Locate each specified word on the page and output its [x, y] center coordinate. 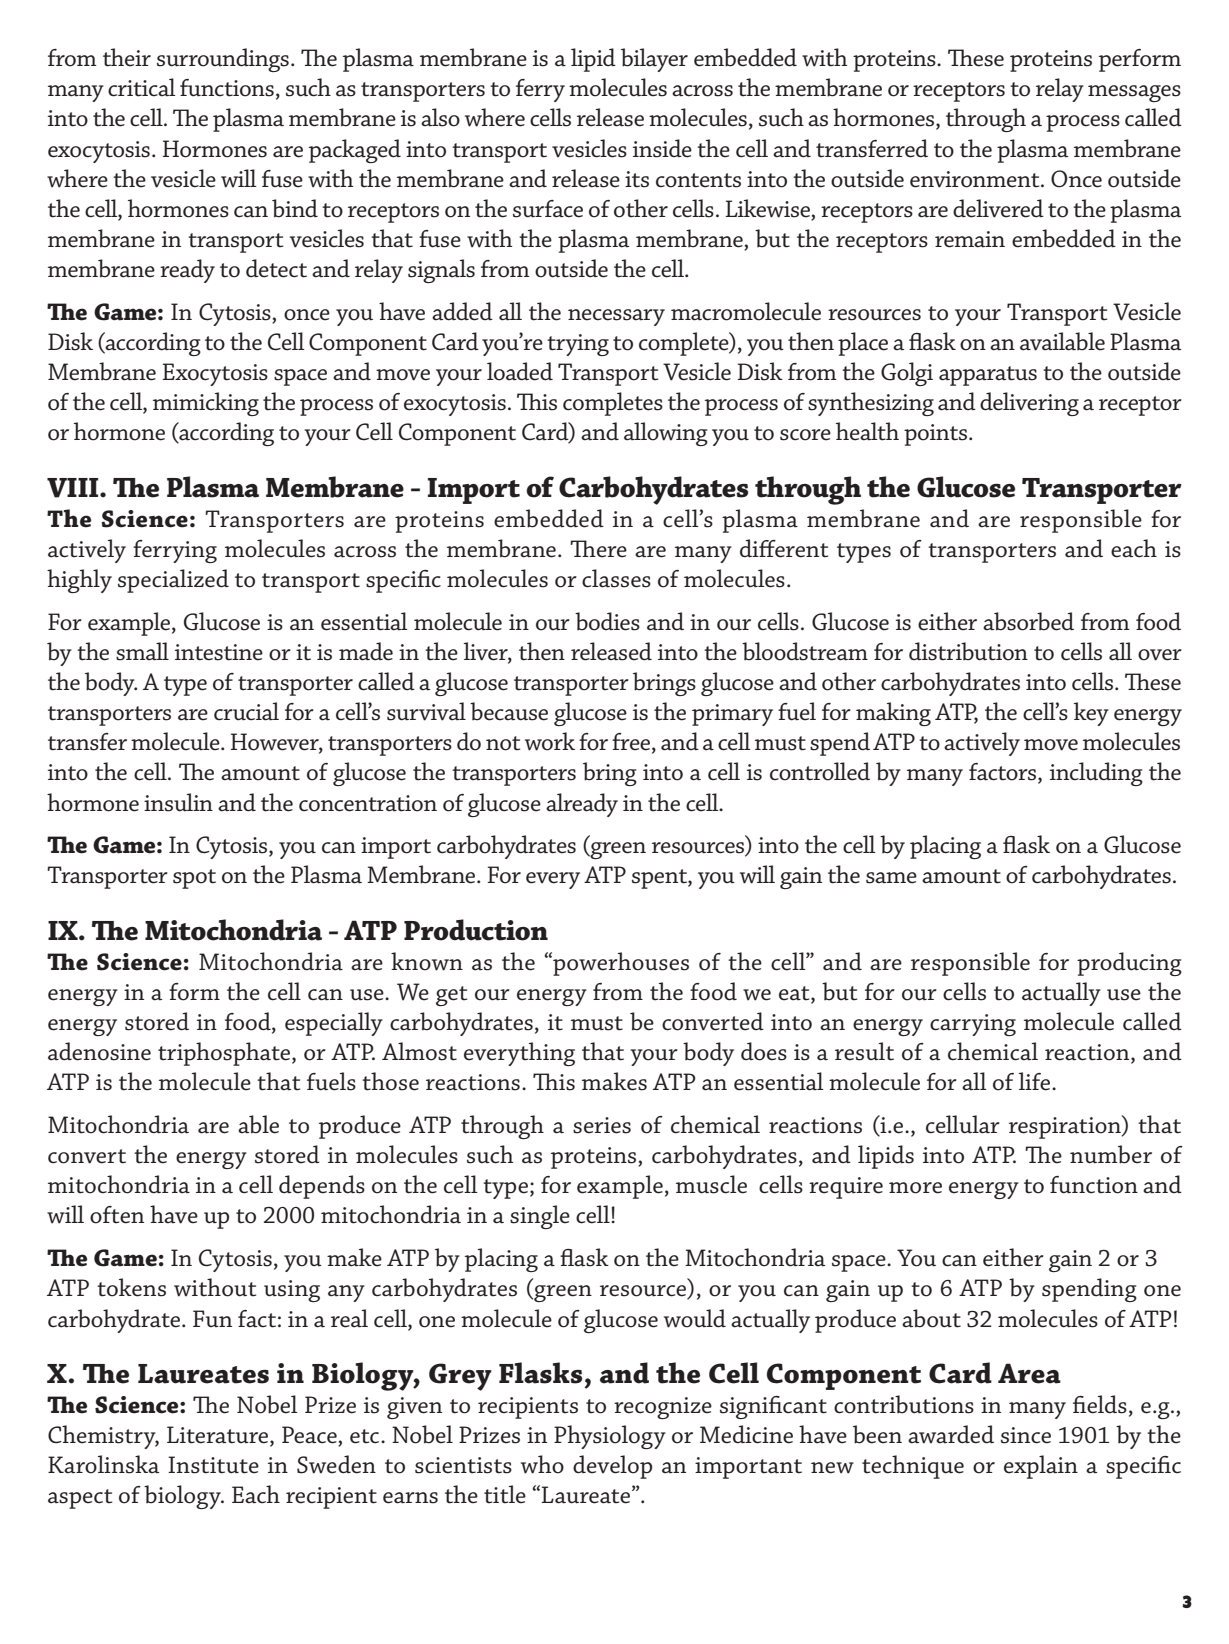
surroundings [223, 60]
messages [1134, 93]
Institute [213, 1465]
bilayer [654, 60]
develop [612, 1467]
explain [1041, 1467]
